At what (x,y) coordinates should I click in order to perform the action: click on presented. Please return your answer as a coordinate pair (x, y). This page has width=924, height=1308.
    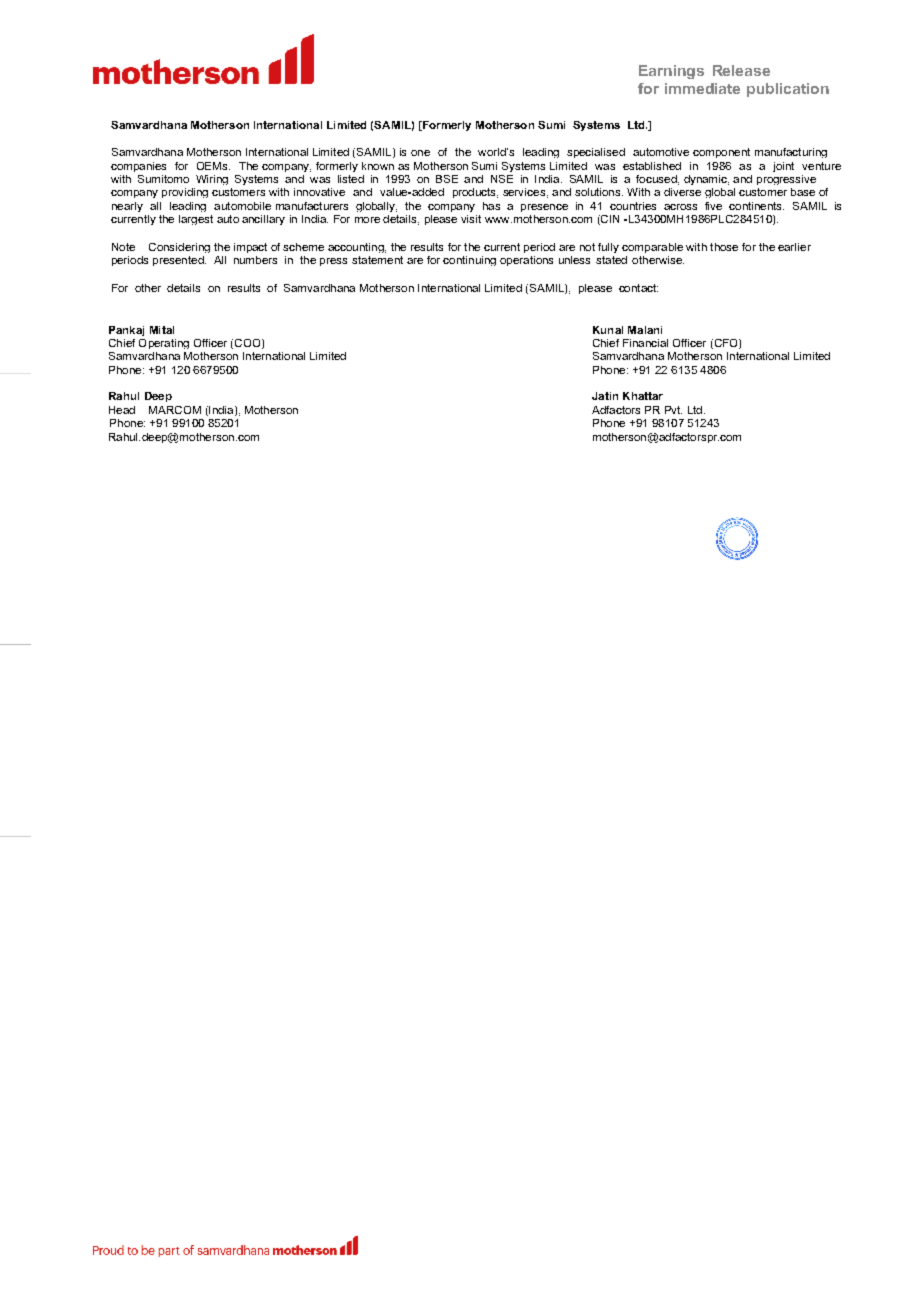
    Looking at the image, I should click on (179, 261).
